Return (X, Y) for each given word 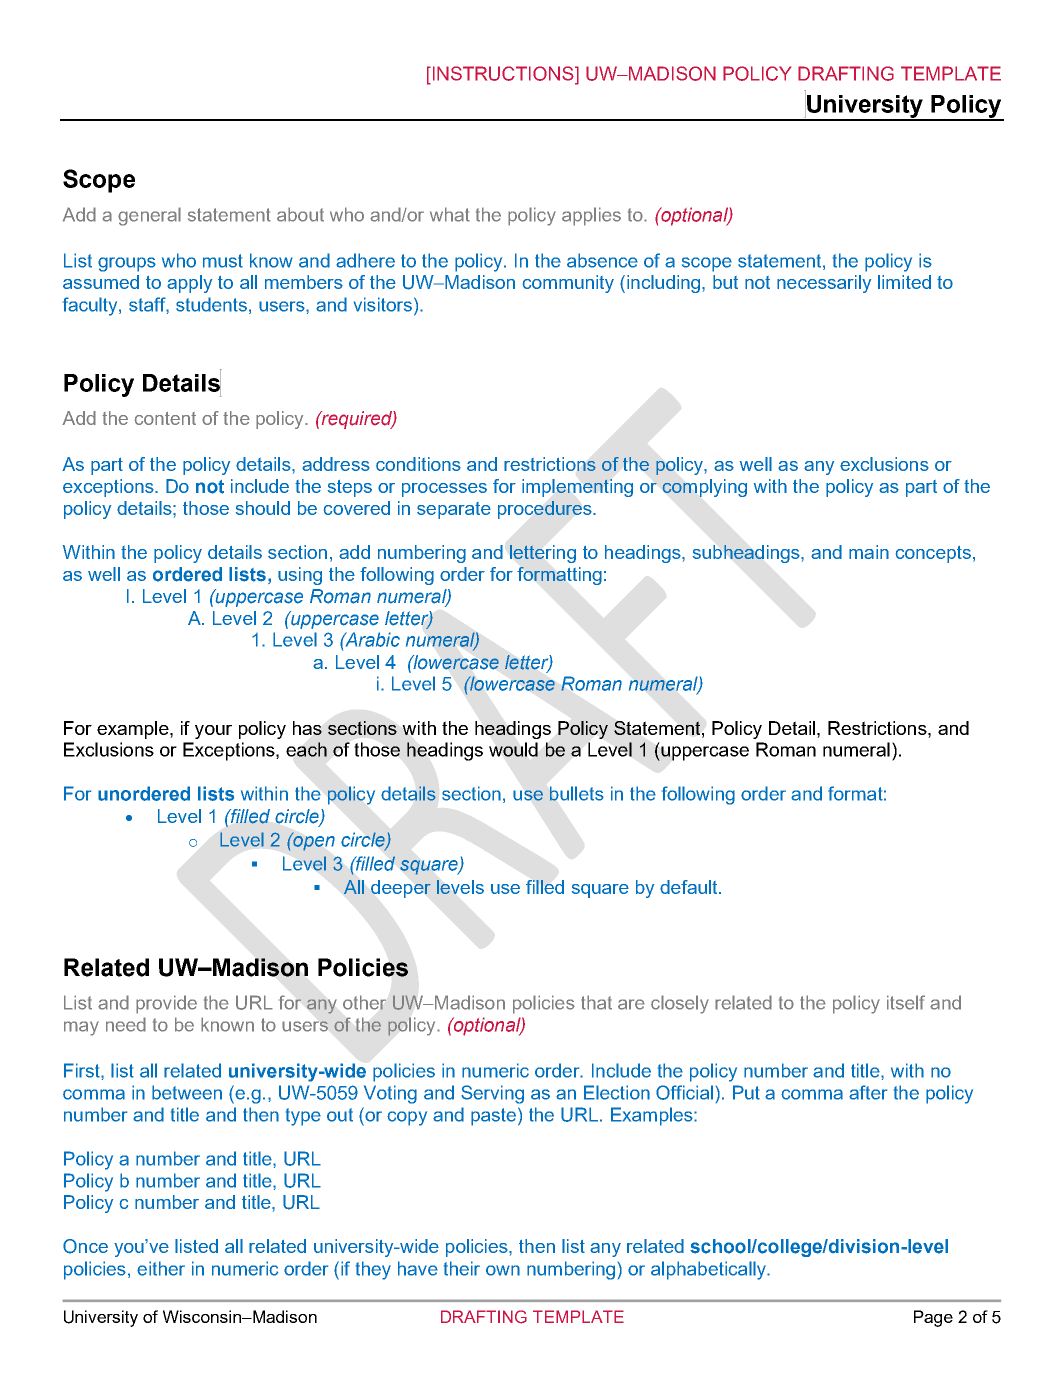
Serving (492, 1094)
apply (189, 284)
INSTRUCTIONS (503, 73)
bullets (577, 793)
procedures (546, 510)
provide (166, 1004)
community (568, 284)
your (213, 732)
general (149, 216)
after (868, 1092)
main (869, 552)
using (300, 576)
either (161, 1268)
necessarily (824, 284)
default (690, 887)
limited (904, 282)
